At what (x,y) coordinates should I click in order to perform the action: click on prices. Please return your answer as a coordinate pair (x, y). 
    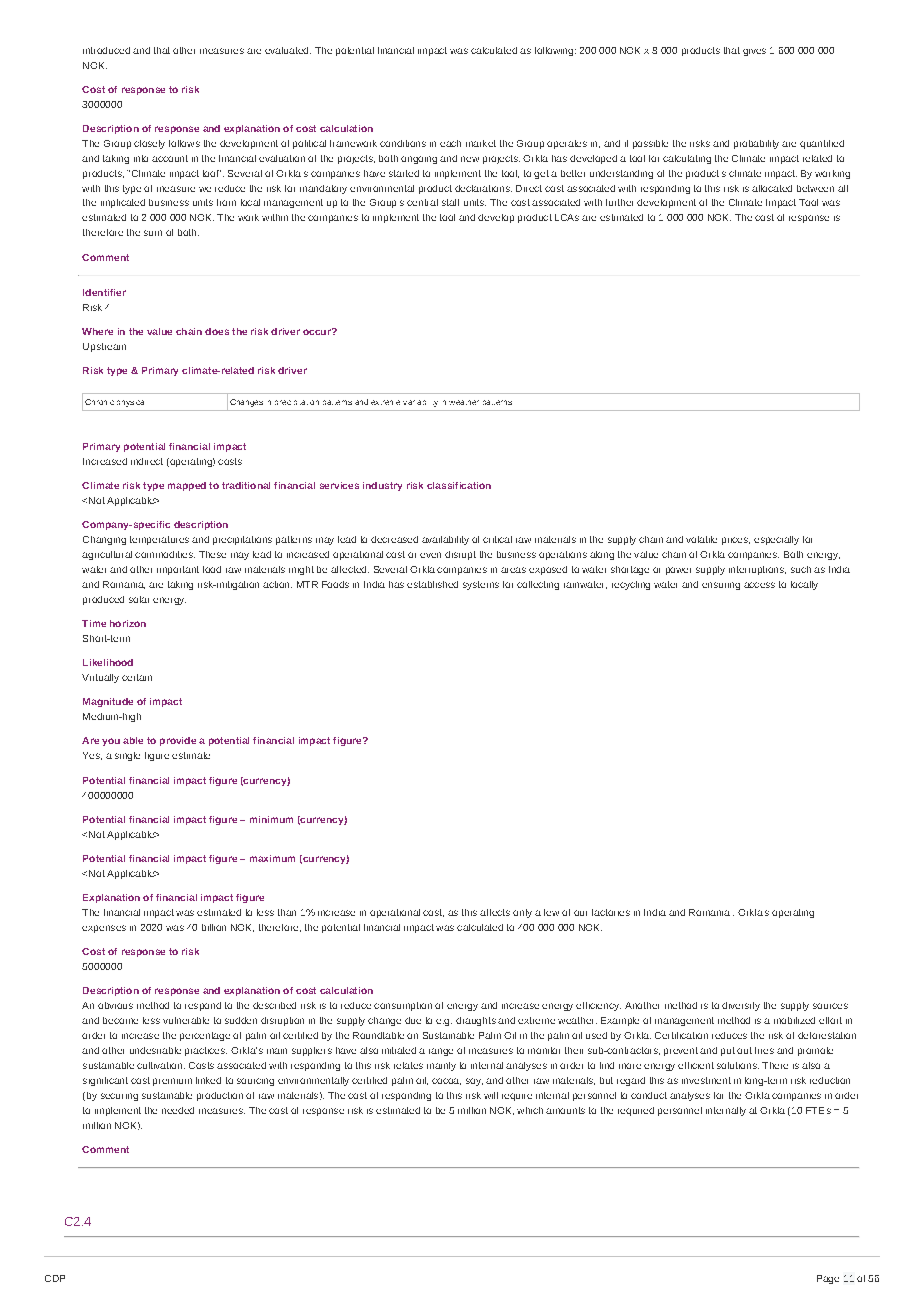
    Looking at the image, I should click on (736, 541).
